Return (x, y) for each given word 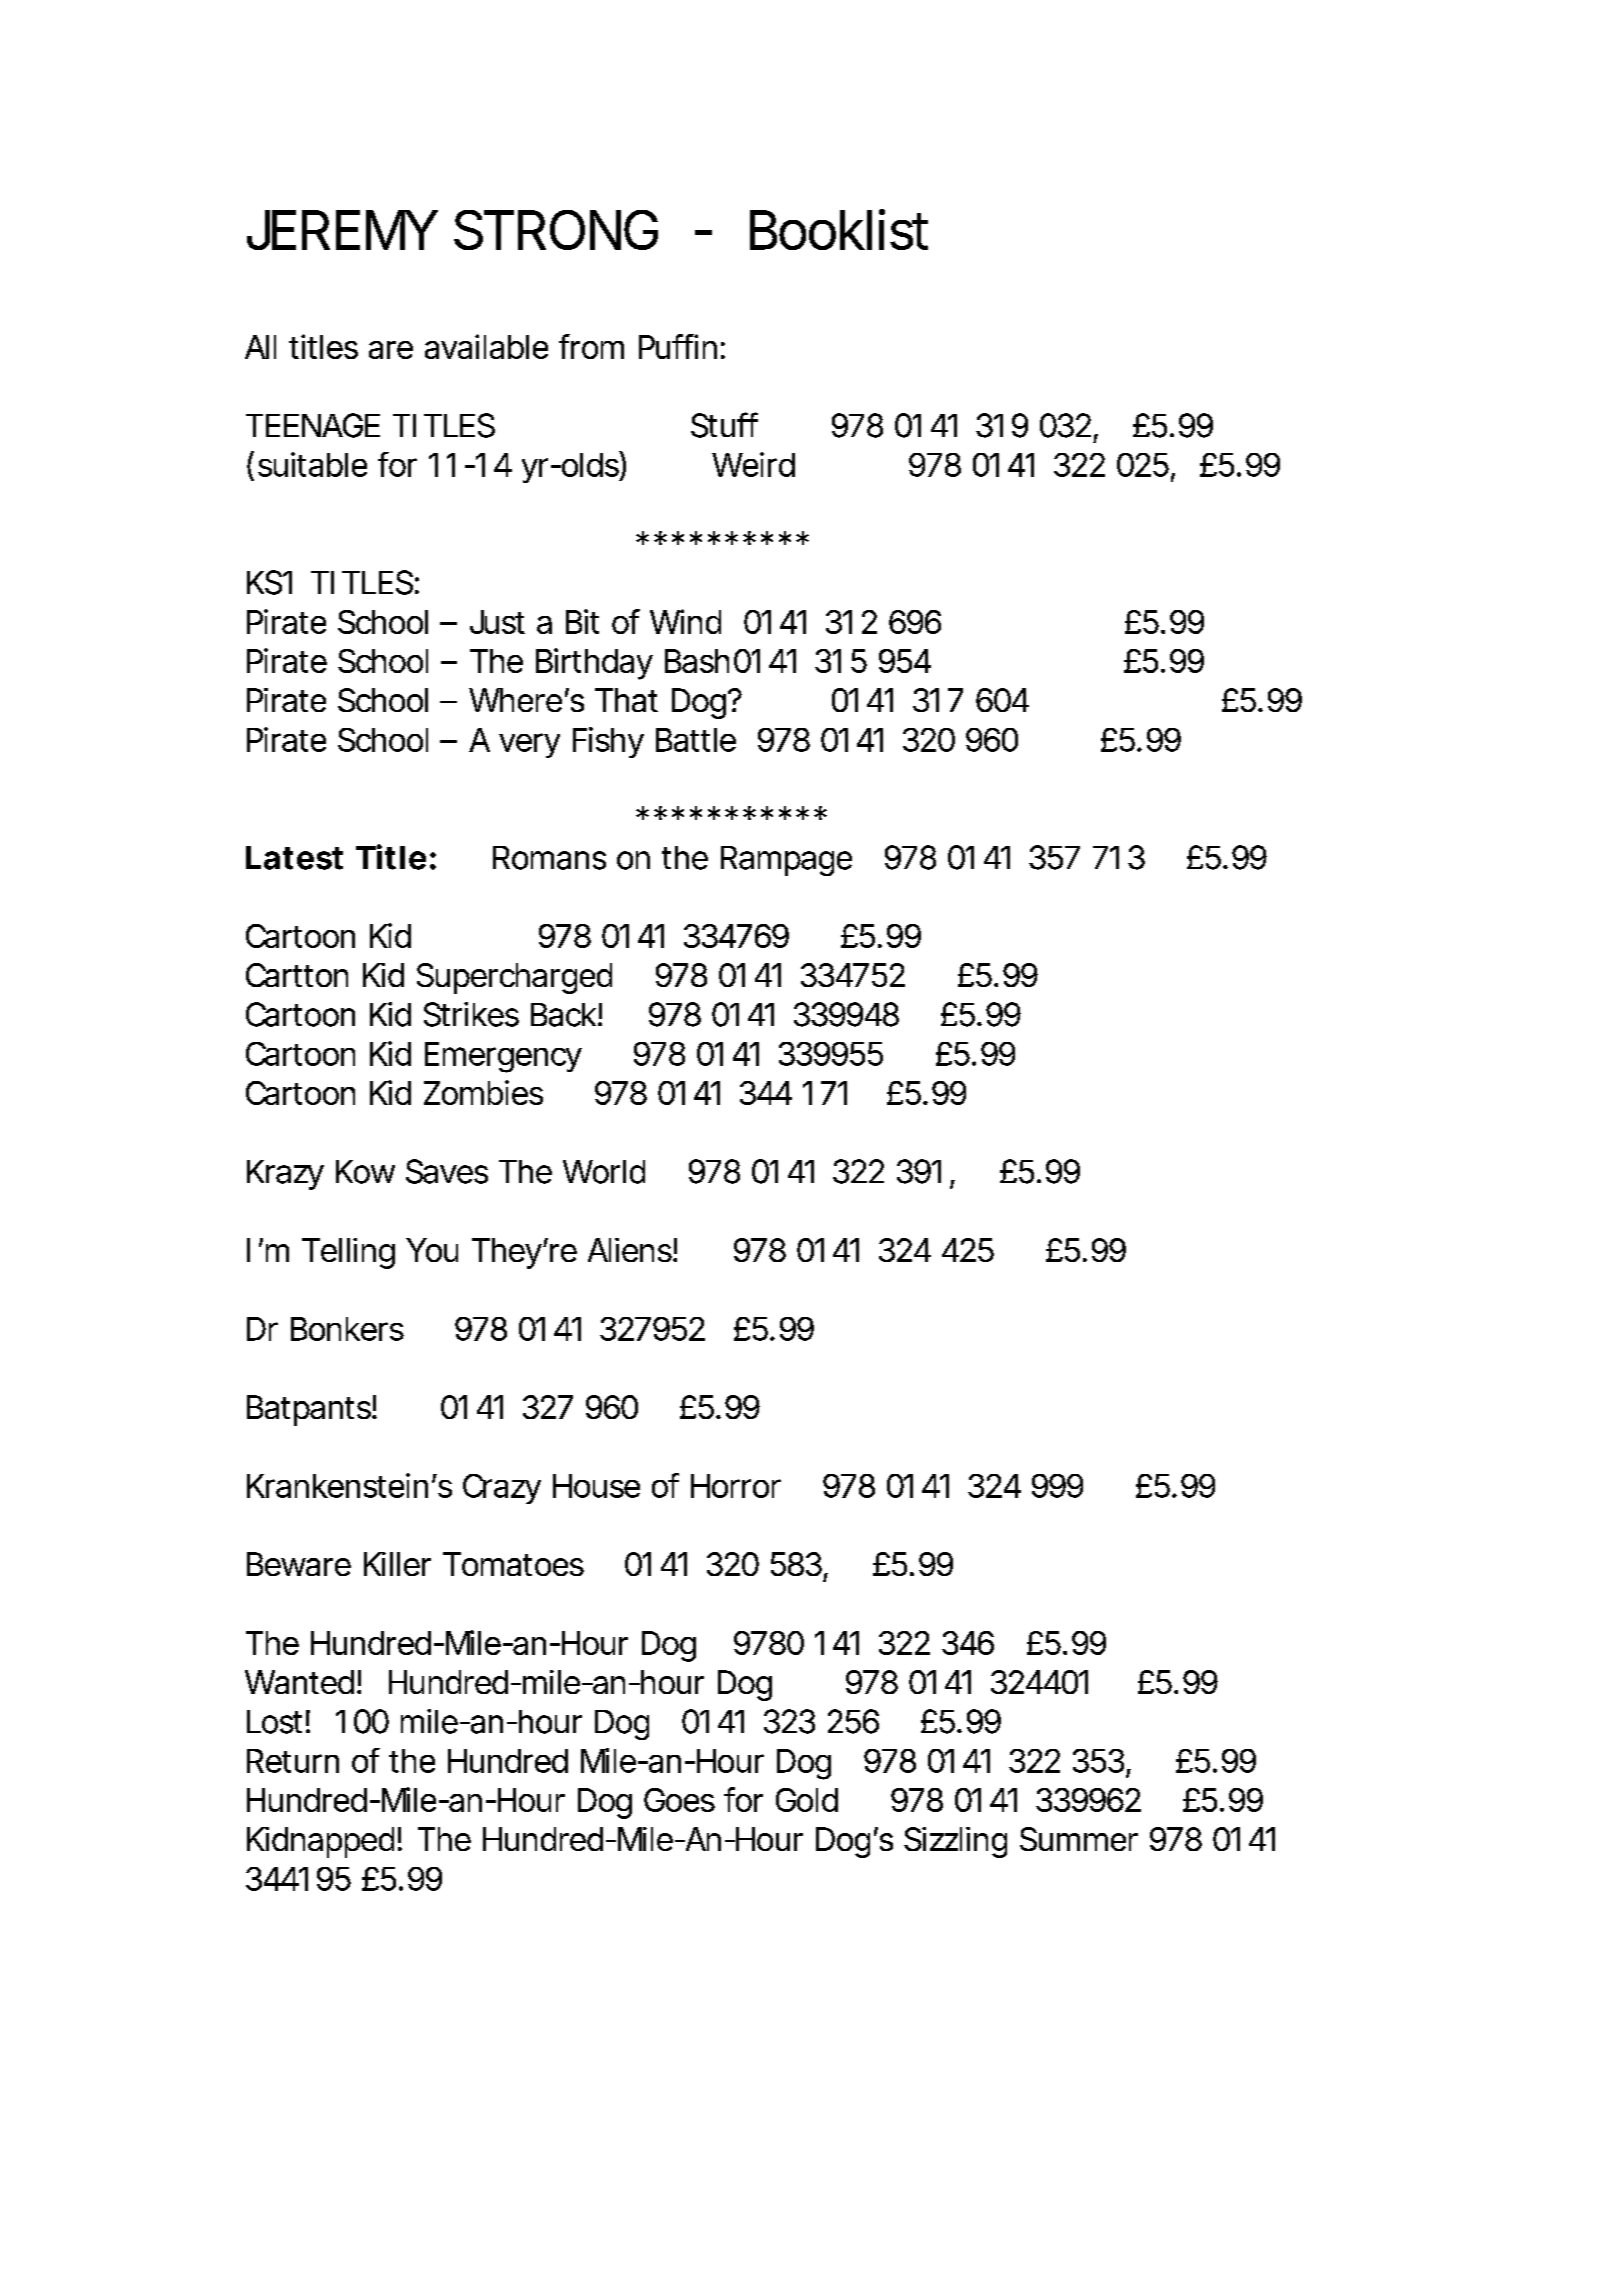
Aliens (632, 1250)
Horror (736, 1486)
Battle (696, 740)
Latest (294, 858)
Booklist (839, 229)
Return (293, 1761)
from (591, 346)
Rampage (786, 861)
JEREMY (342, 230)
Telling (348, 1253)
